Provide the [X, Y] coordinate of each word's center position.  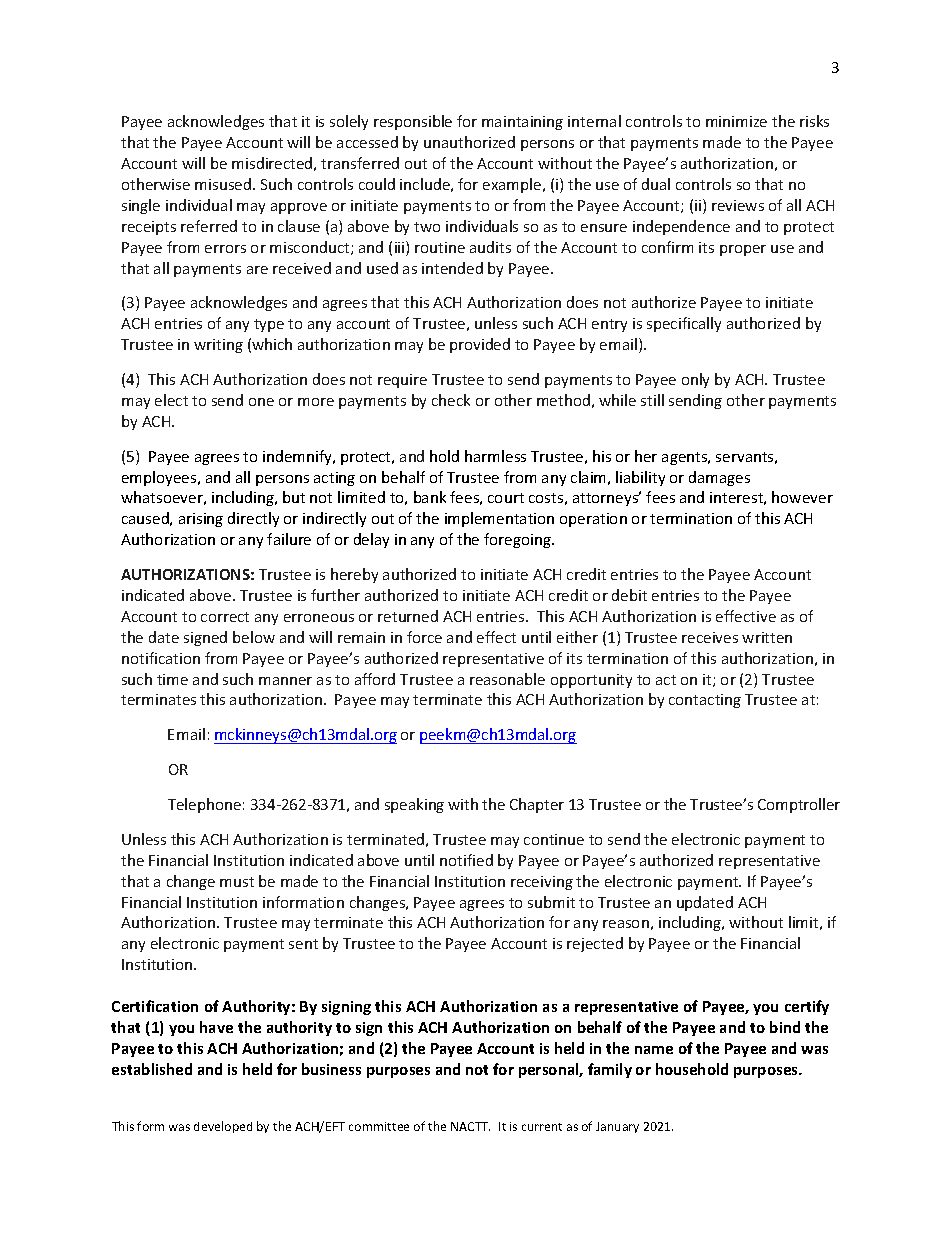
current [542, 1127]
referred [209, 226]
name [654, 1050]
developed [223, 1127]
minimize [736, 121]
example [513, 185]
